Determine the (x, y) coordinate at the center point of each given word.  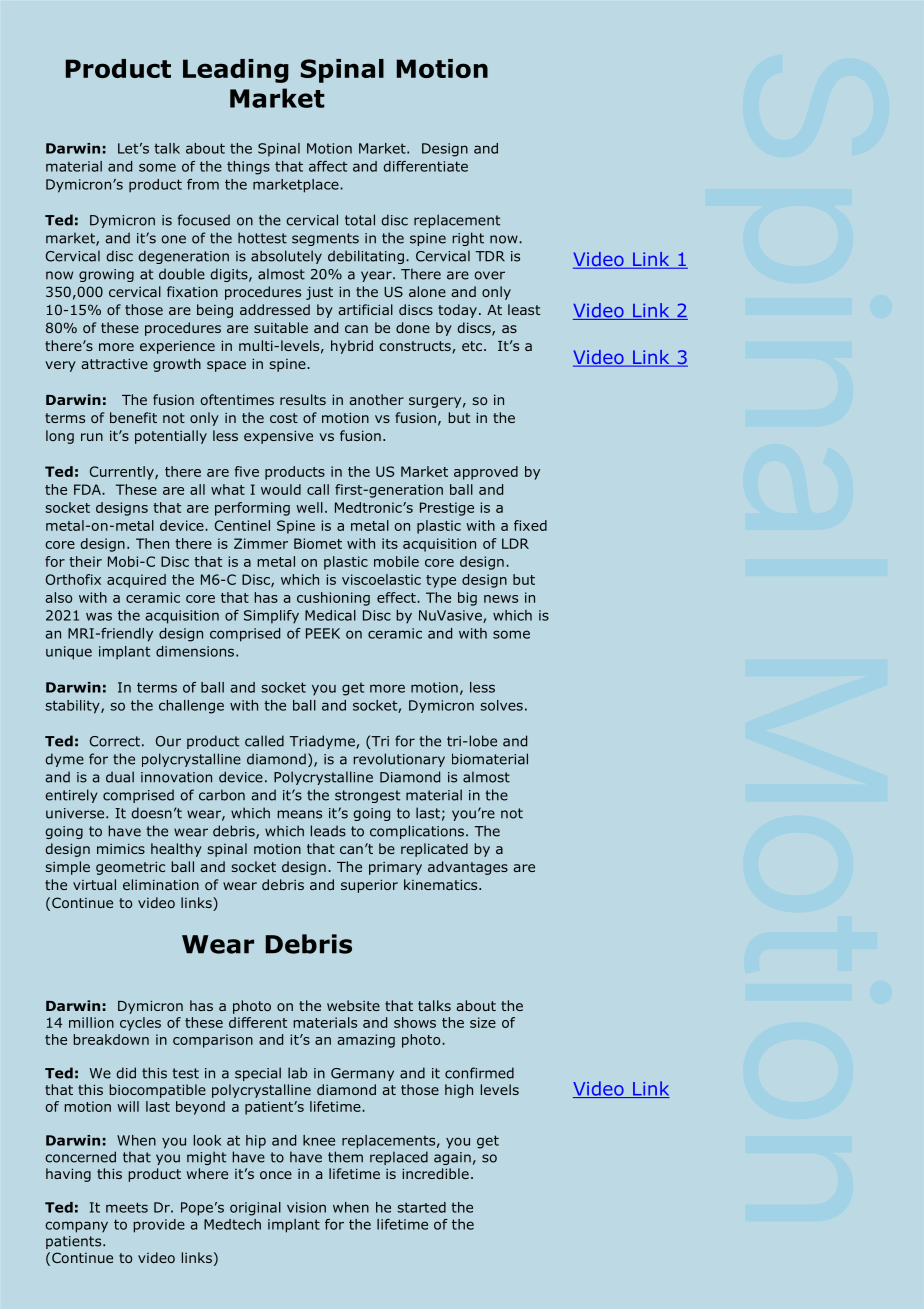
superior (369, 886)
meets (127, 1207)
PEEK (323, 633)
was (99, 616)
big (467, 599)
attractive (114, 363)
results (303, 399)
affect (328, 166)
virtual (94, 884)
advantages (468, 868)
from (203, 184)
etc (473, 346)
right (468, 239)
